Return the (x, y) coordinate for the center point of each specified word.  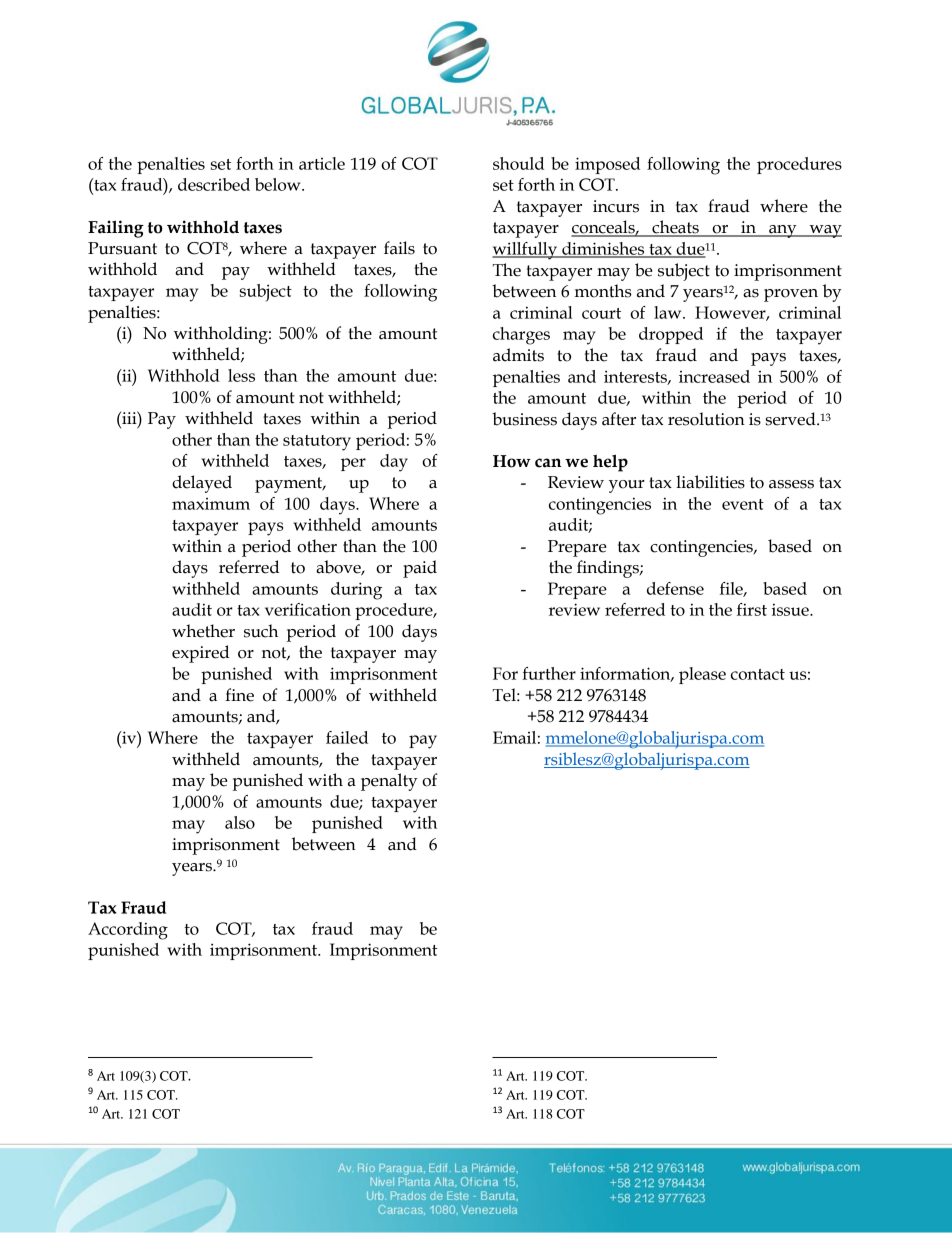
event (743, 504)
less (241, 375)
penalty (389, 782)
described (214, 184)
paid (420, 569)
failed (347, 737)
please (702, 675)
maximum (211, 504)
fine (239, 695)
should (518, 163)
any (783, 231)
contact (758, 674)
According (128, 931)
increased (714, 376)
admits (518, 355)
